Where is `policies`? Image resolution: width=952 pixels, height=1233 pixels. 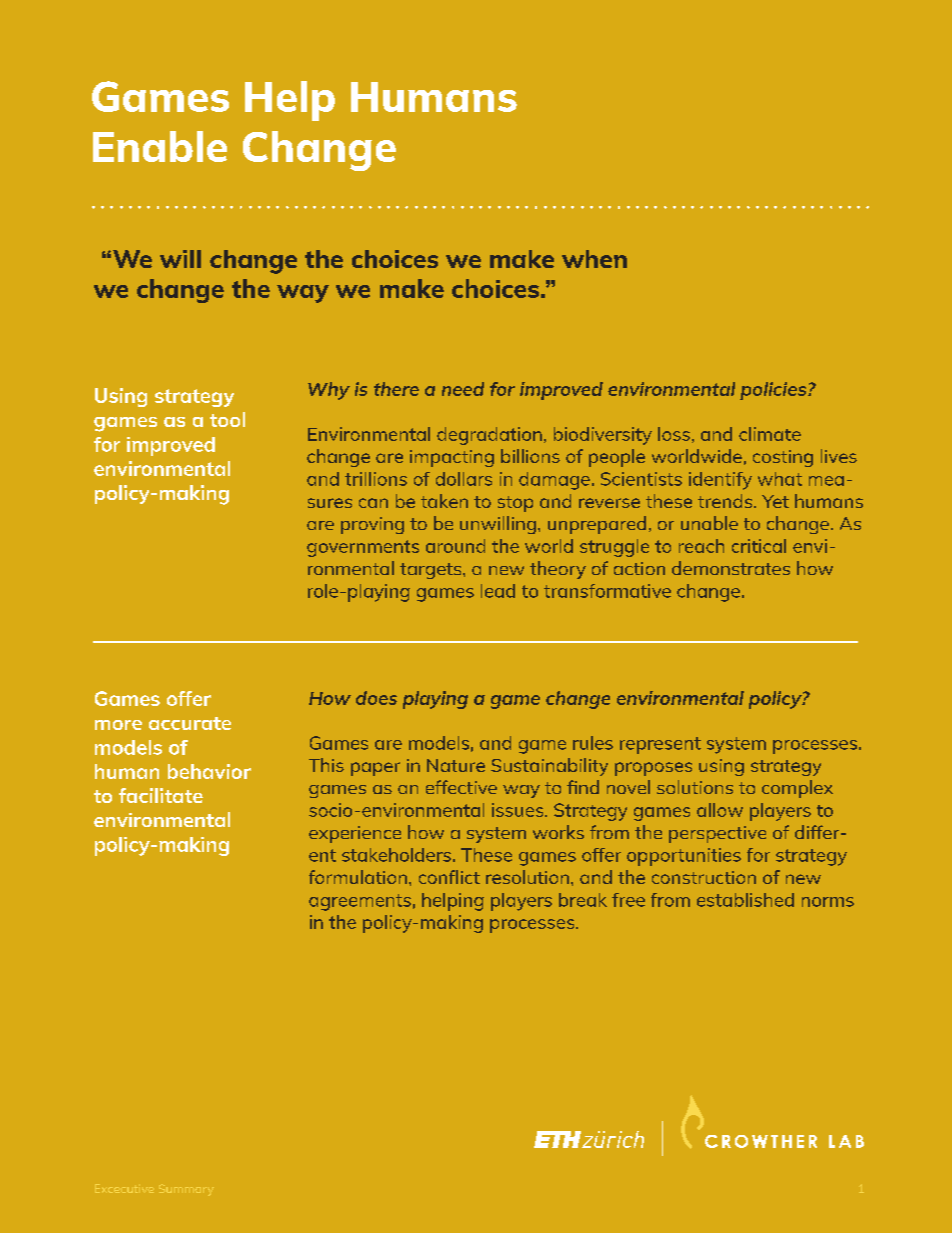
policies is located at coordinates (774, 391).
